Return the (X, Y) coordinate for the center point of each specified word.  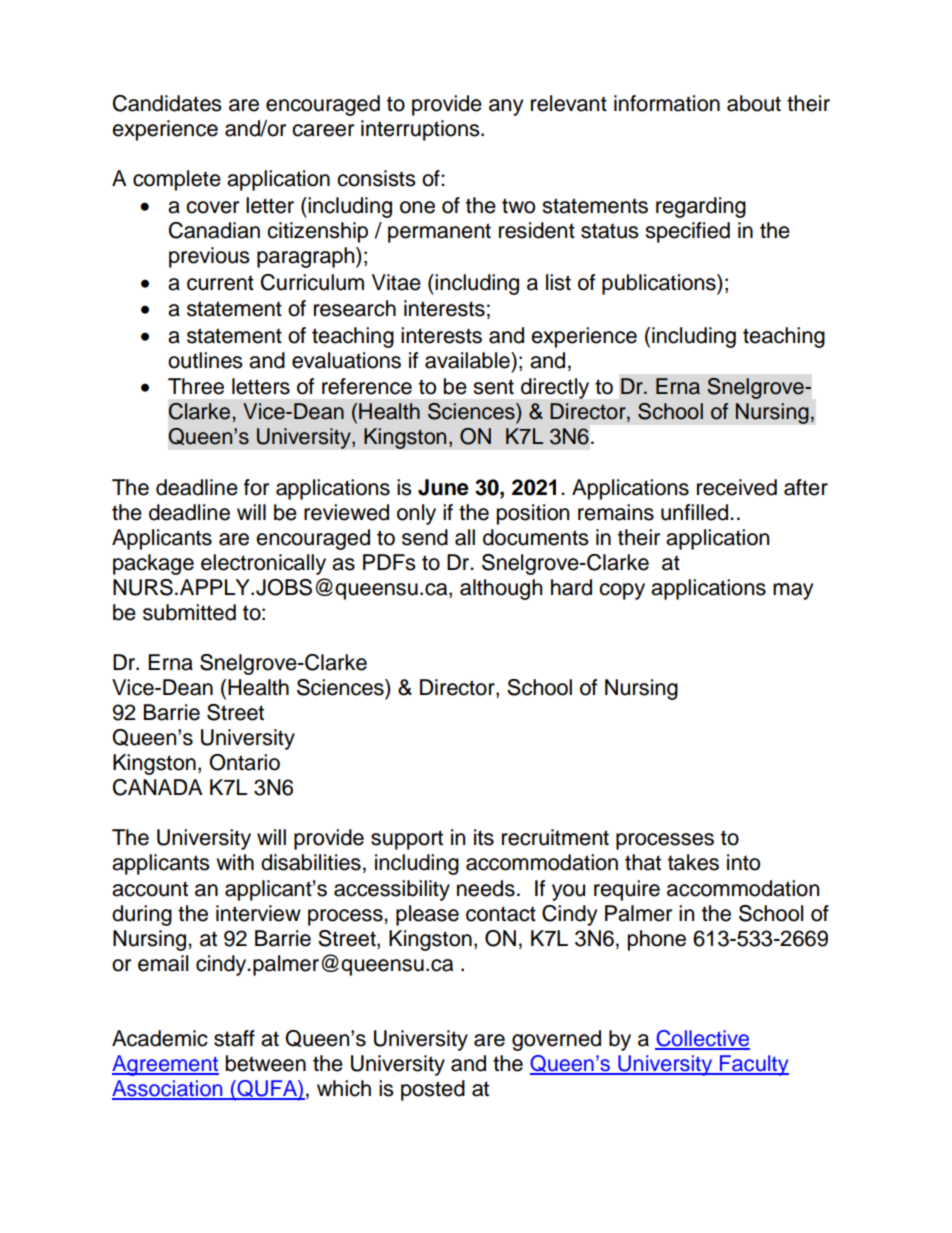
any (506, 107)
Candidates (167, 103)
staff (234, 1038)
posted (433, 1090)
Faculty (753, 1065)
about (754, 103)
